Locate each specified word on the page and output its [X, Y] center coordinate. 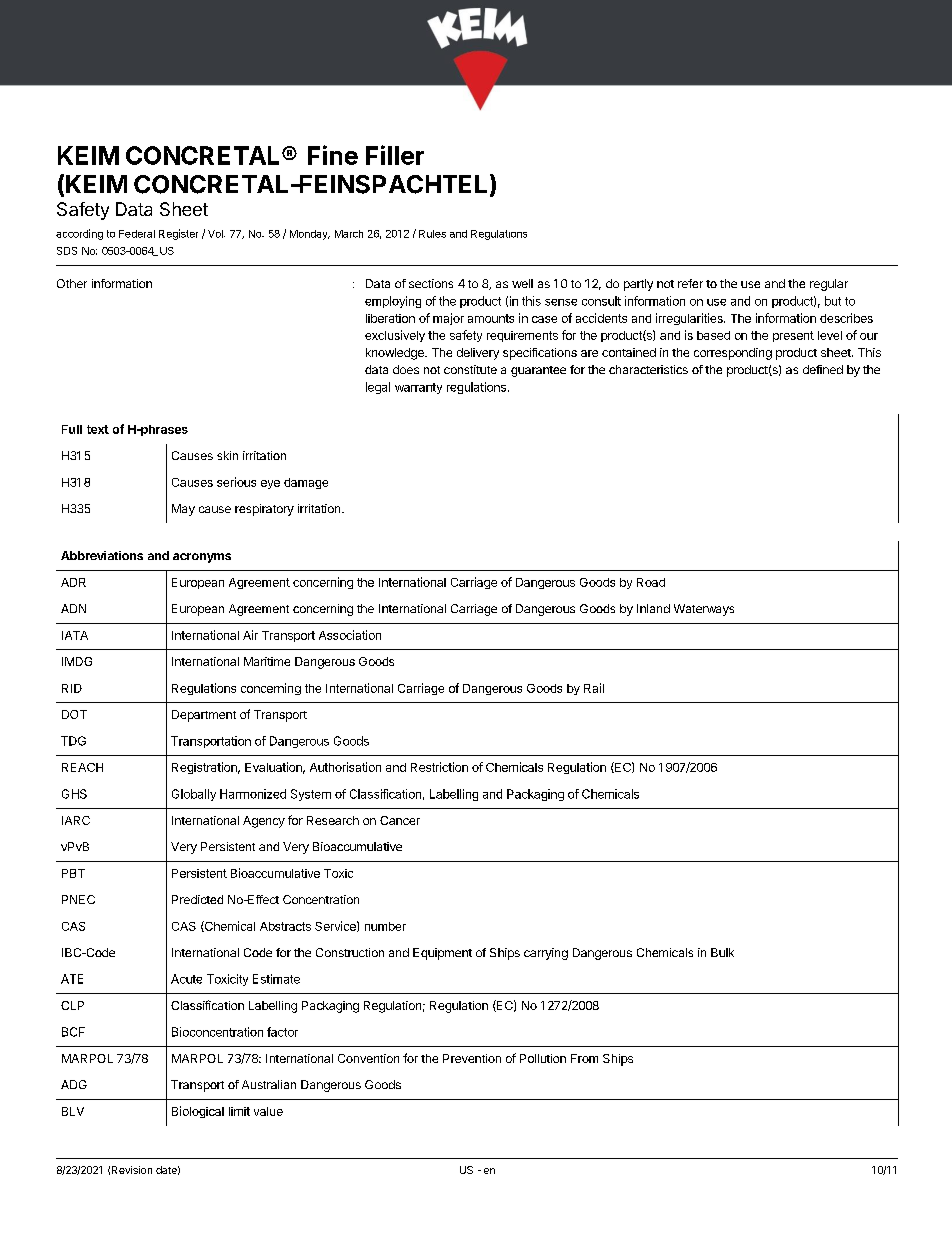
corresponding [733, 354]
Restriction [439, 767]
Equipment [442, 954]
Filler [395, 155]
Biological [198, 1112]
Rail [594, 688]
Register [178, 234]
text [98, 429]
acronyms [202, 558]
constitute [470, 369]
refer [690, 283]
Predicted [197, 899]
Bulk [722, 952]
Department [204, 716]
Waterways [704, 610]
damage [306, 483]
